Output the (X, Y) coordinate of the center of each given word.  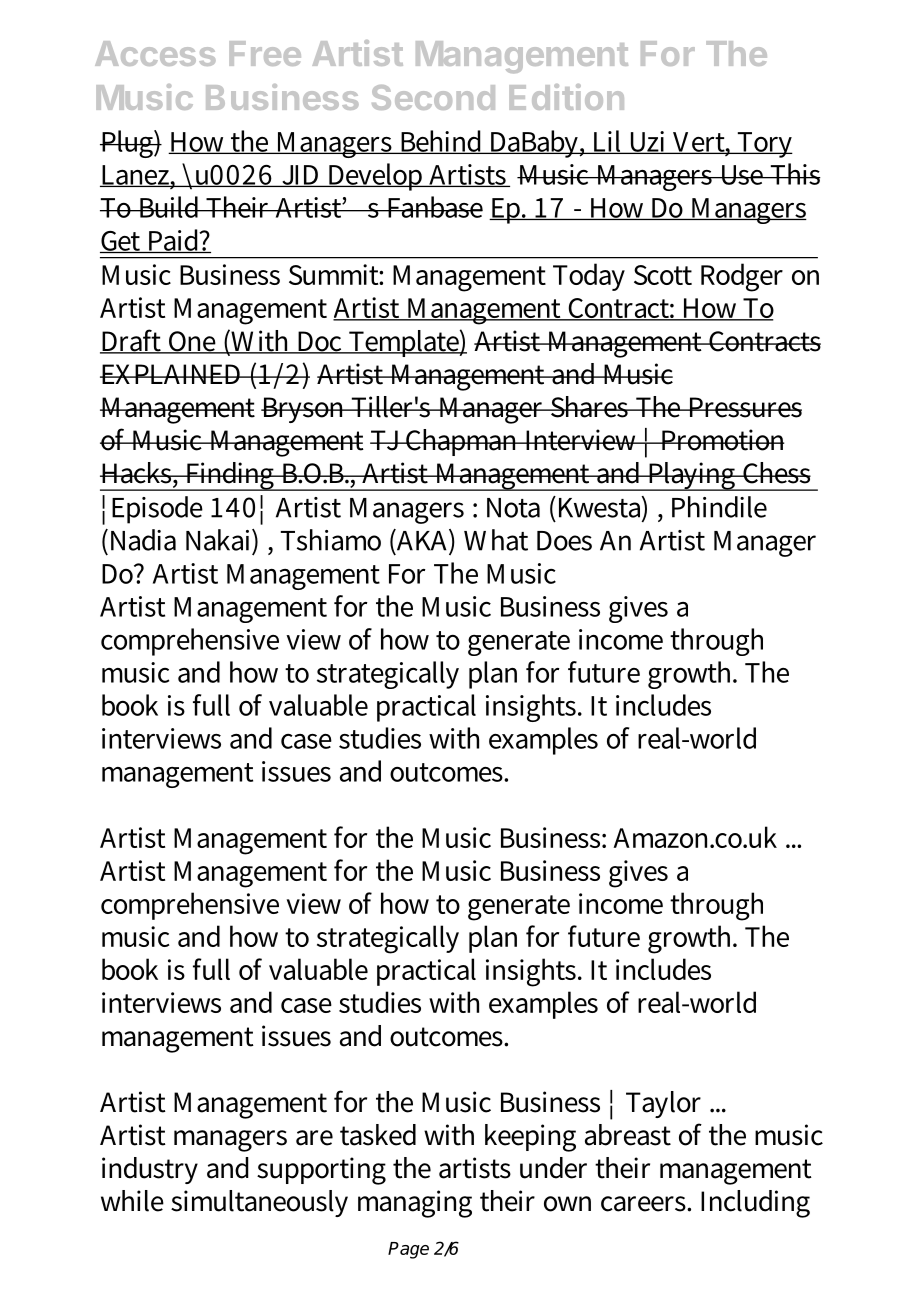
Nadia (141, 540)
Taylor (663, 1104)
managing (415, 1204)
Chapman (462, 442)
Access (155, 53)
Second (433, 97)
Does (564, 541)
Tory (764, 145)
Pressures (744, 407)
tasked (378, 1135)
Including (755, 1204)
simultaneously (259, 1203)
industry (150, 1170)
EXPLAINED (172, 374)
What (496, 540)
